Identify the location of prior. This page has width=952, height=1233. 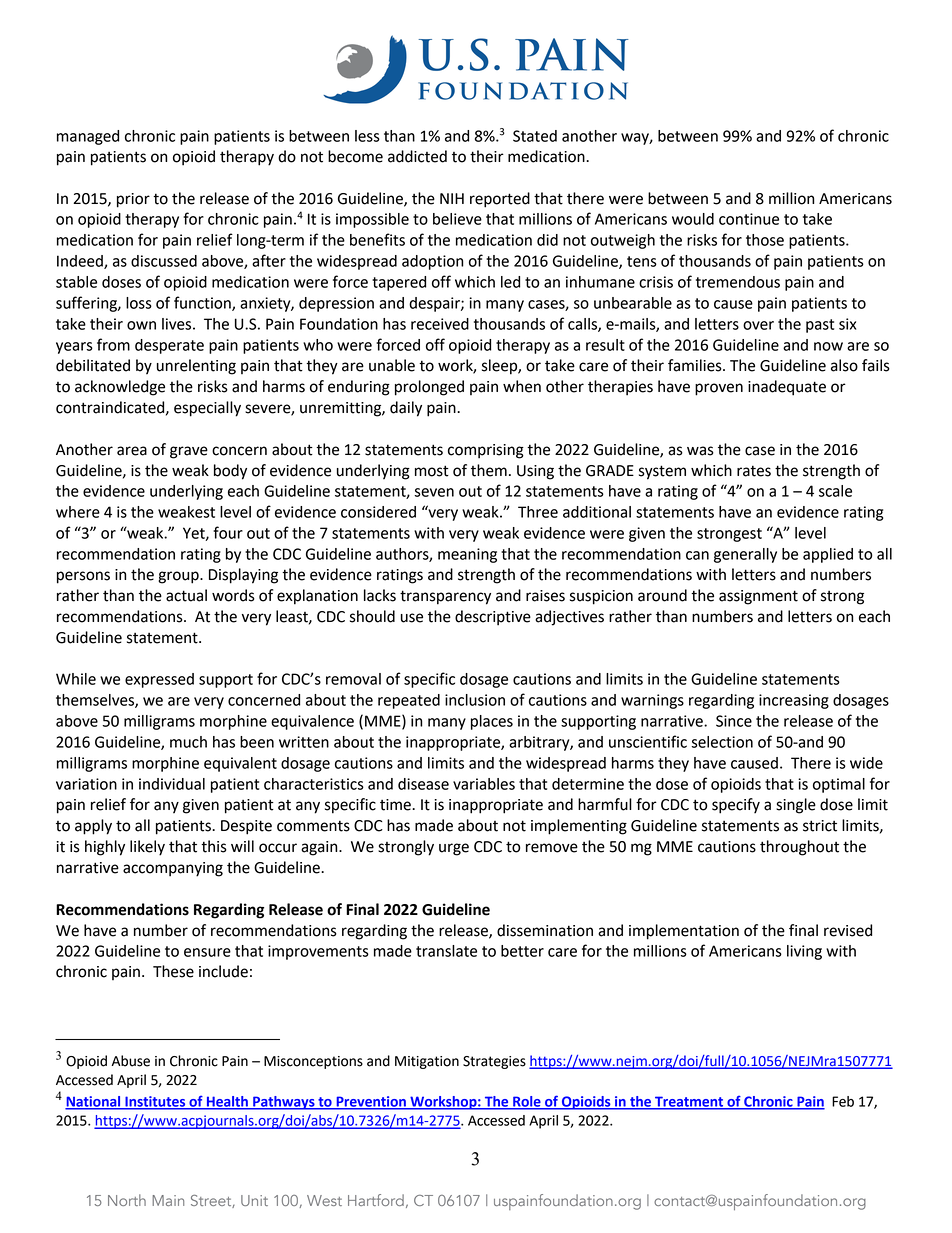
(133, 200).
